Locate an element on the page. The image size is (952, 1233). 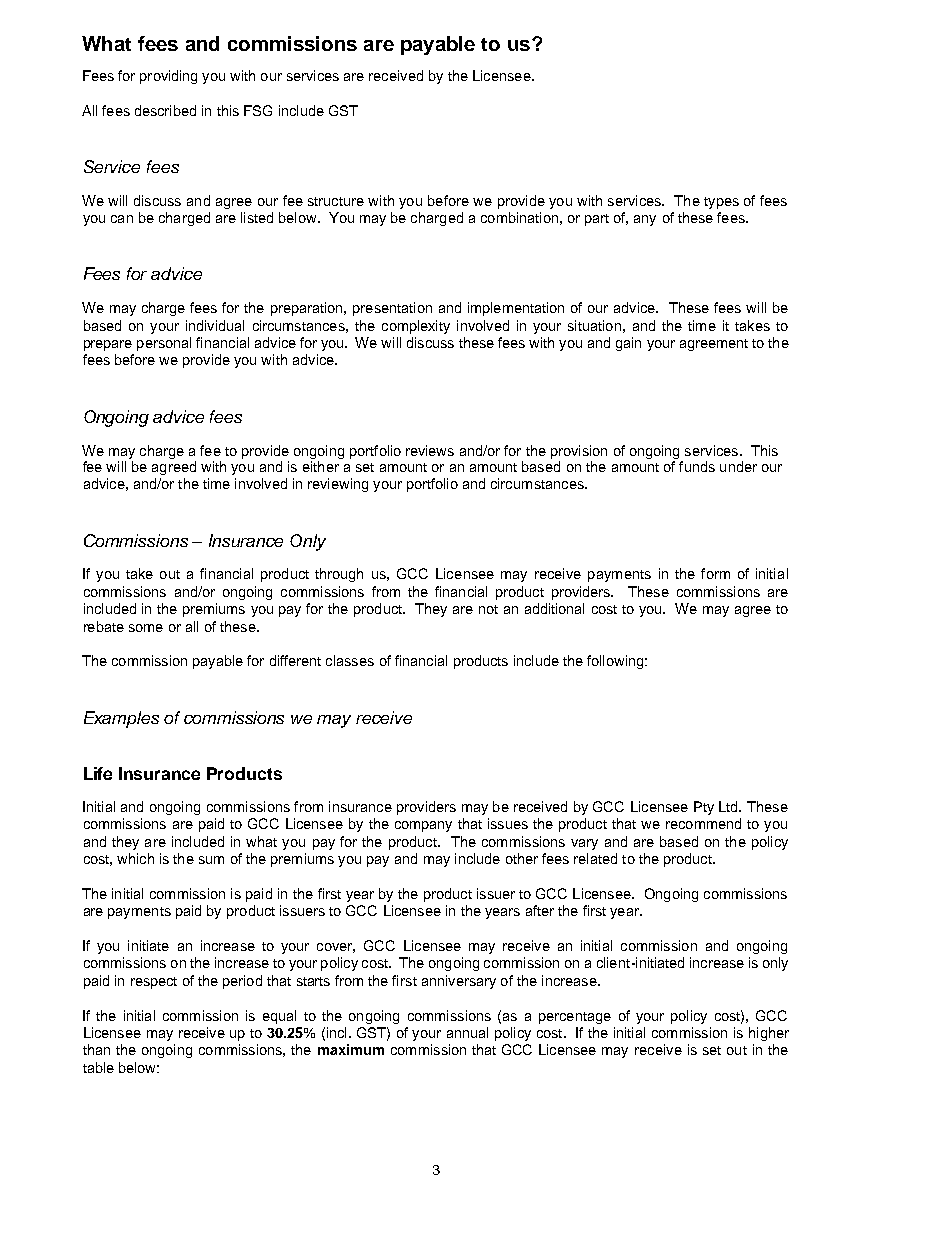
reviews is located at coordinates (430, 450).
